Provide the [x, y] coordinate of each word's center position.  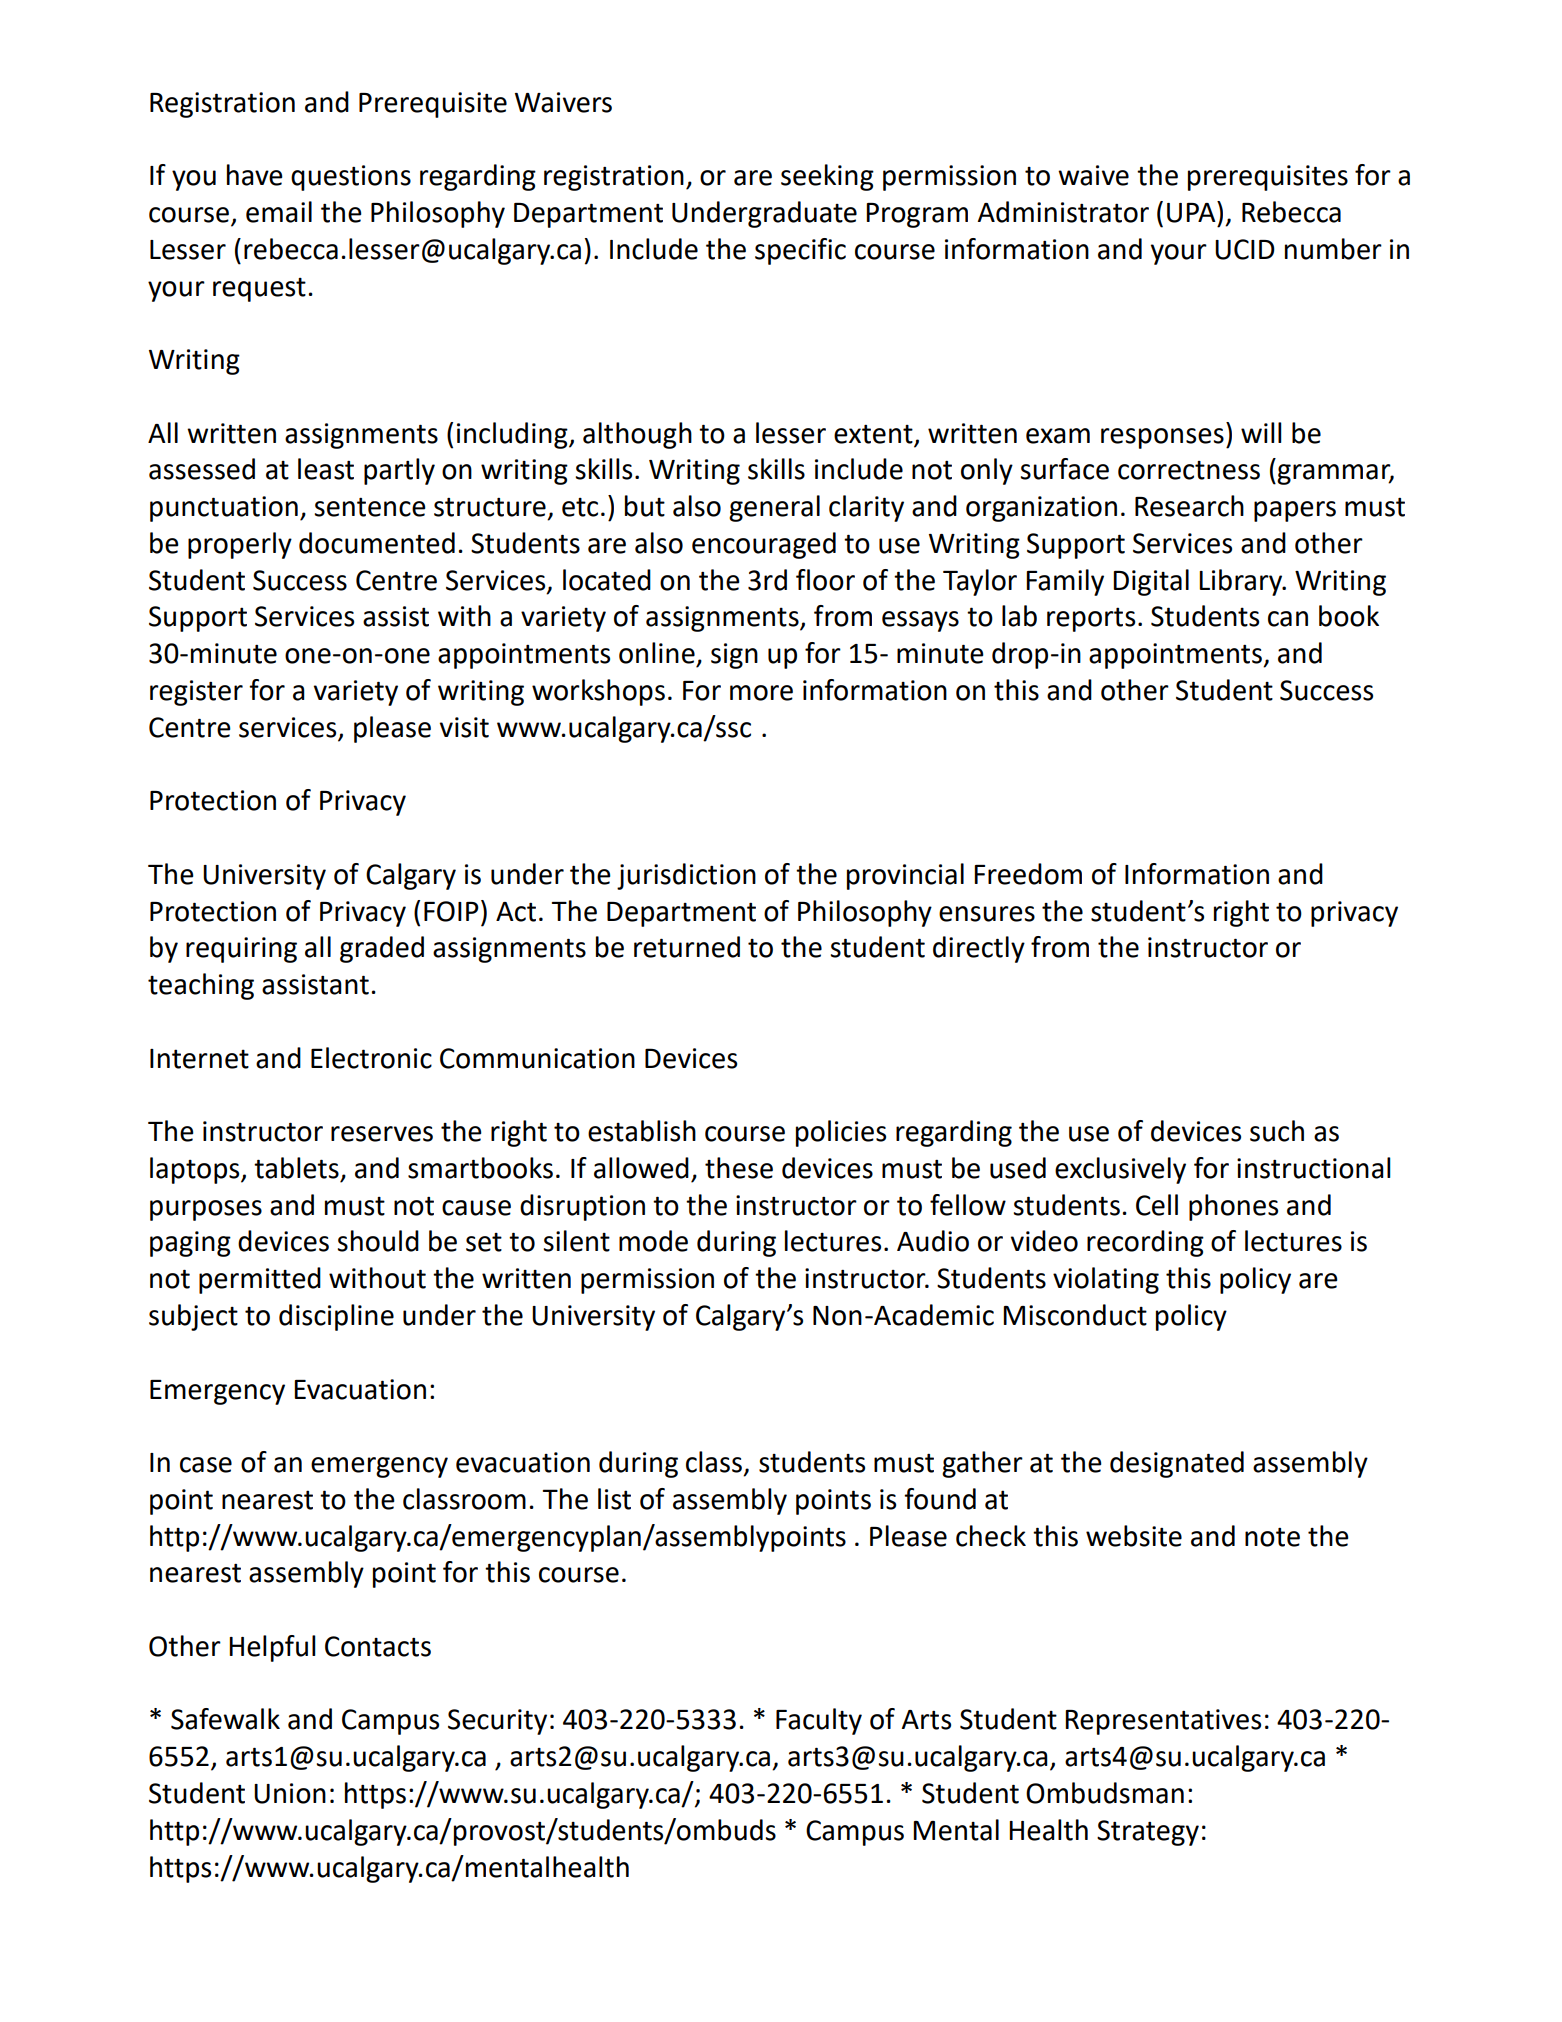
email [279, 212]
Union [290, 1793]
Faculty [819, 1721]
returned [687, 947]
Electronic [371, 1058]
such [1277, 1131]
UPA [1192, 212]
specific [800, 251]
